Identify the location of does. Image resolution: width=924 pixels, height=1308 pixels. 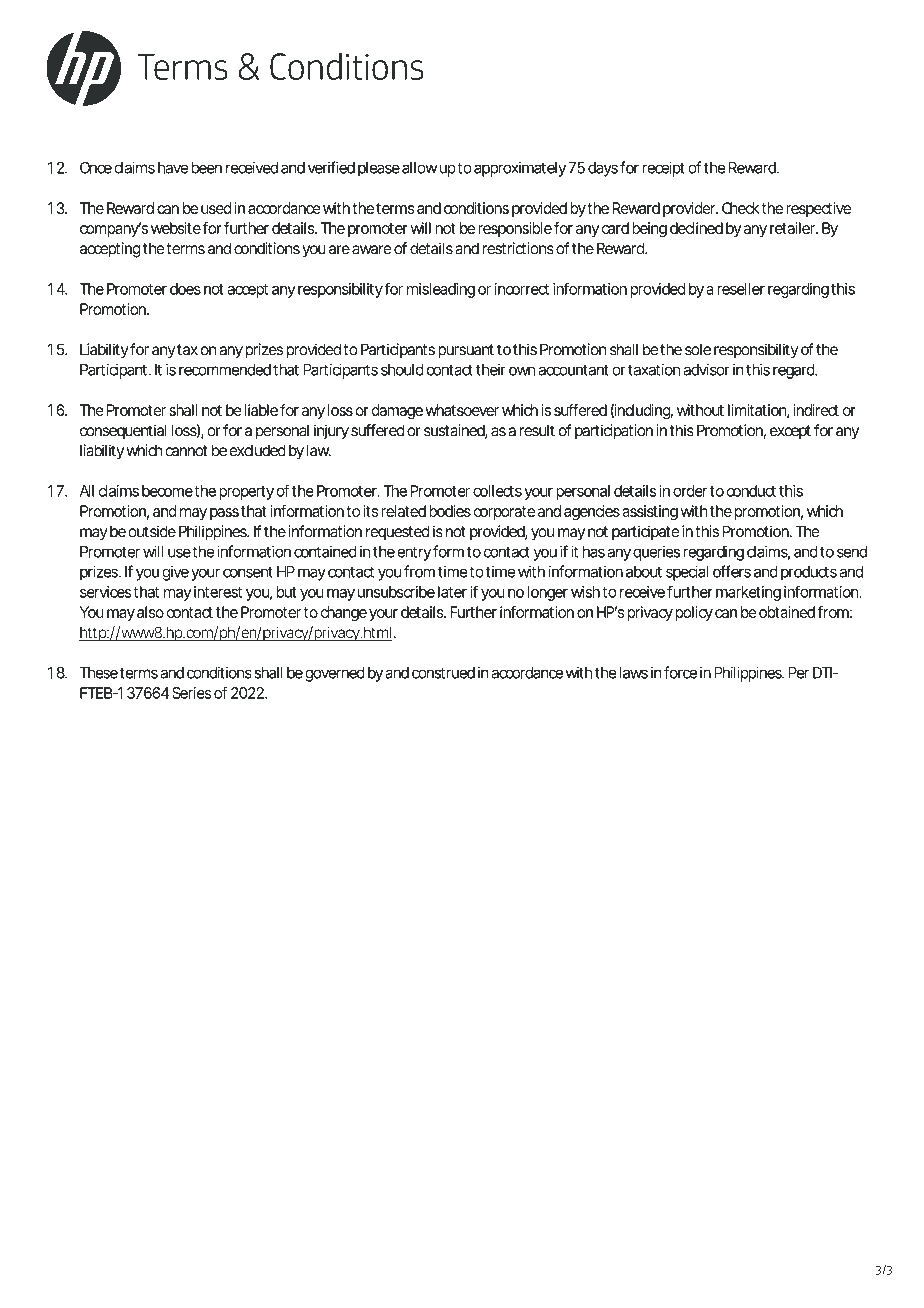
(185, 289).
